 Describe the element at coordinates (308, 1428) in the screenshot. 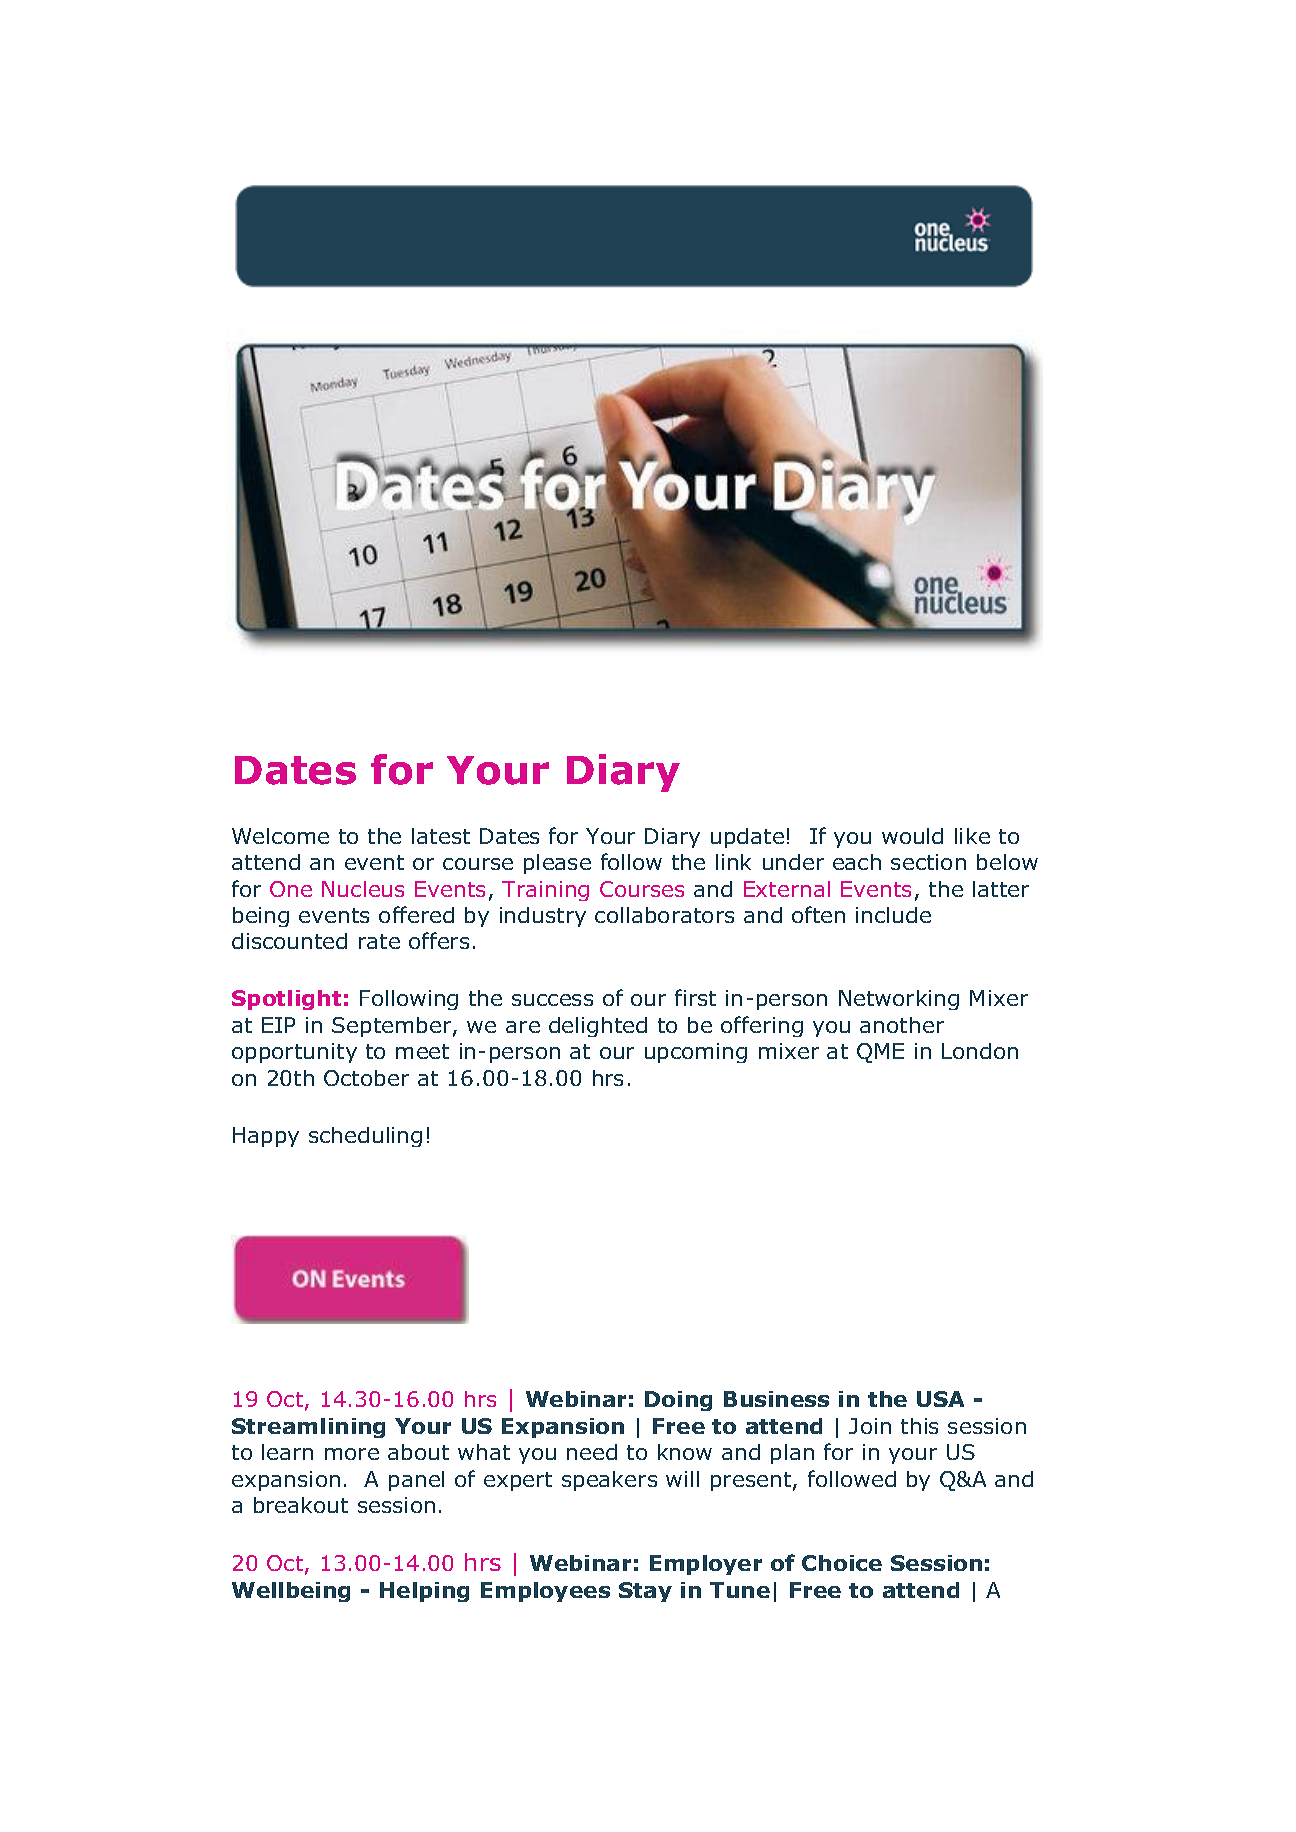

I see `Streamlining` at that location.
